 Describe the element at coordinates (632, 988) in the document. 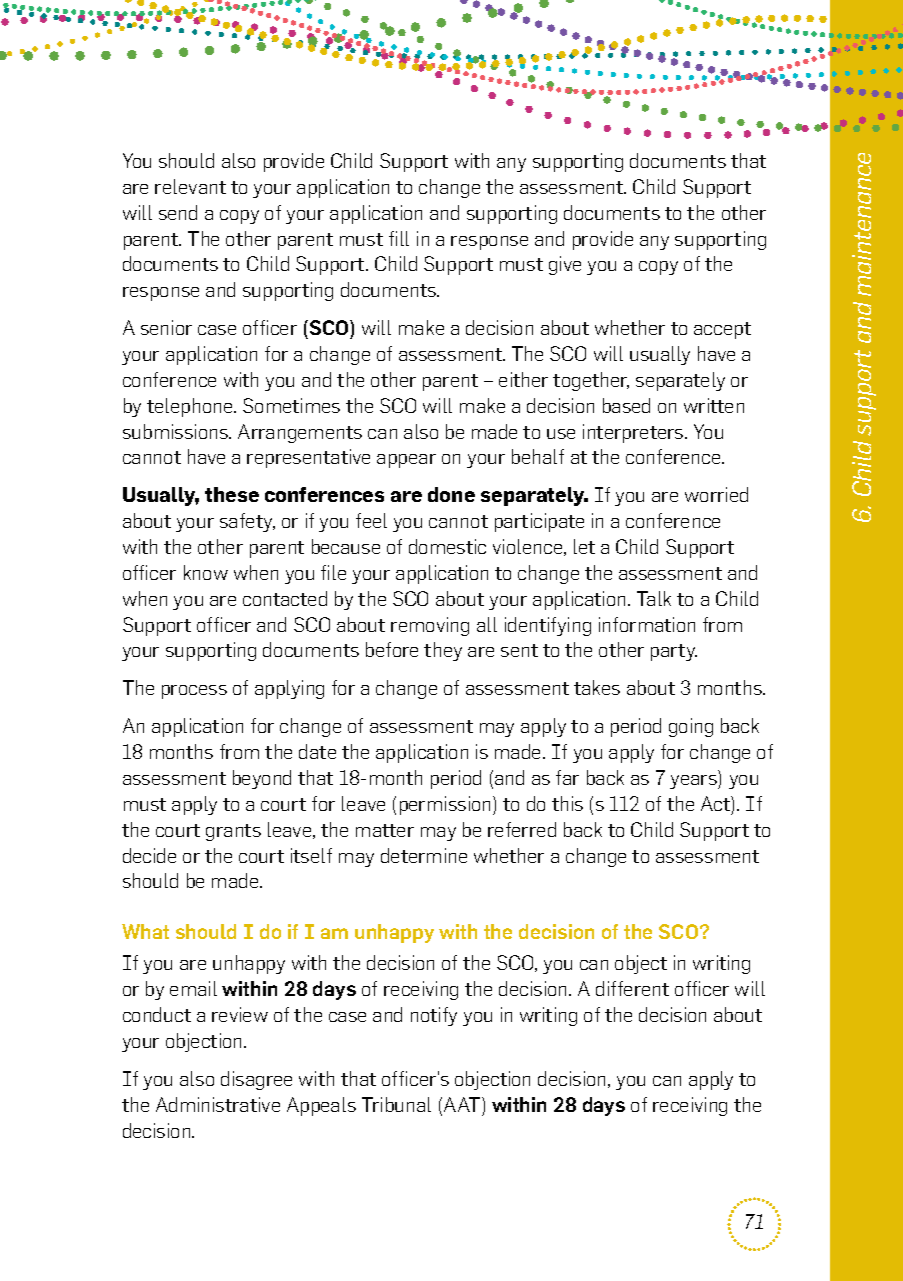

I see `different` at that location.
